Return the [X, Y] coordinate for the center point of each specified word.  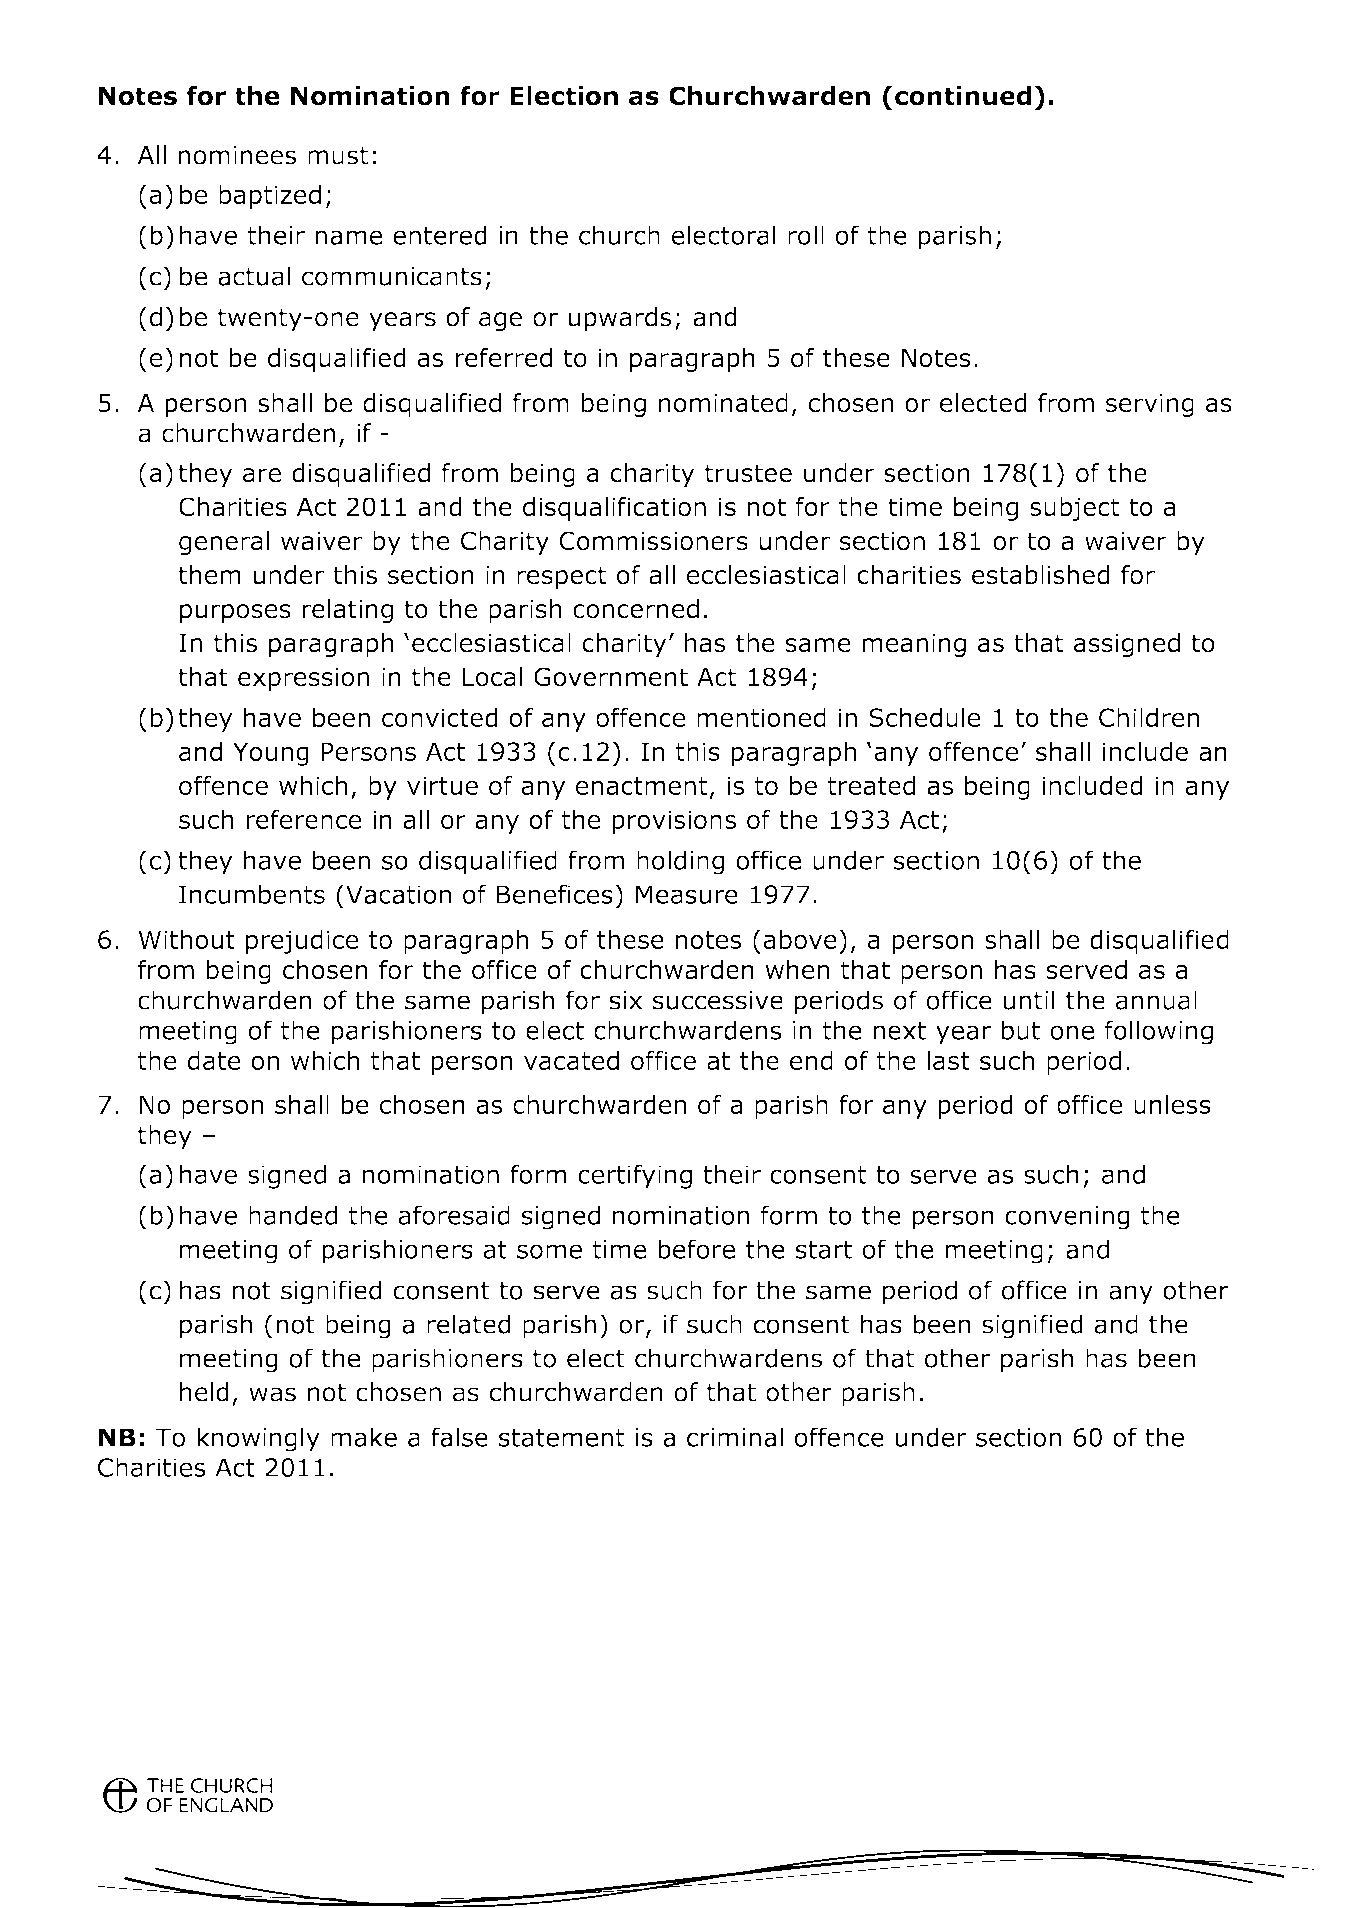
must [338, 155]
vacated [571, 1060]
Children [1149, 717]
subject [1075, 509]
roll [806, 235]
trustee [748, 473]
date [214, 1060]
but [1021, 1030]
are [262, 475]
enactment [642, 786]
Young [271, 754]
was [272, 1394]
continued [963, 96]
